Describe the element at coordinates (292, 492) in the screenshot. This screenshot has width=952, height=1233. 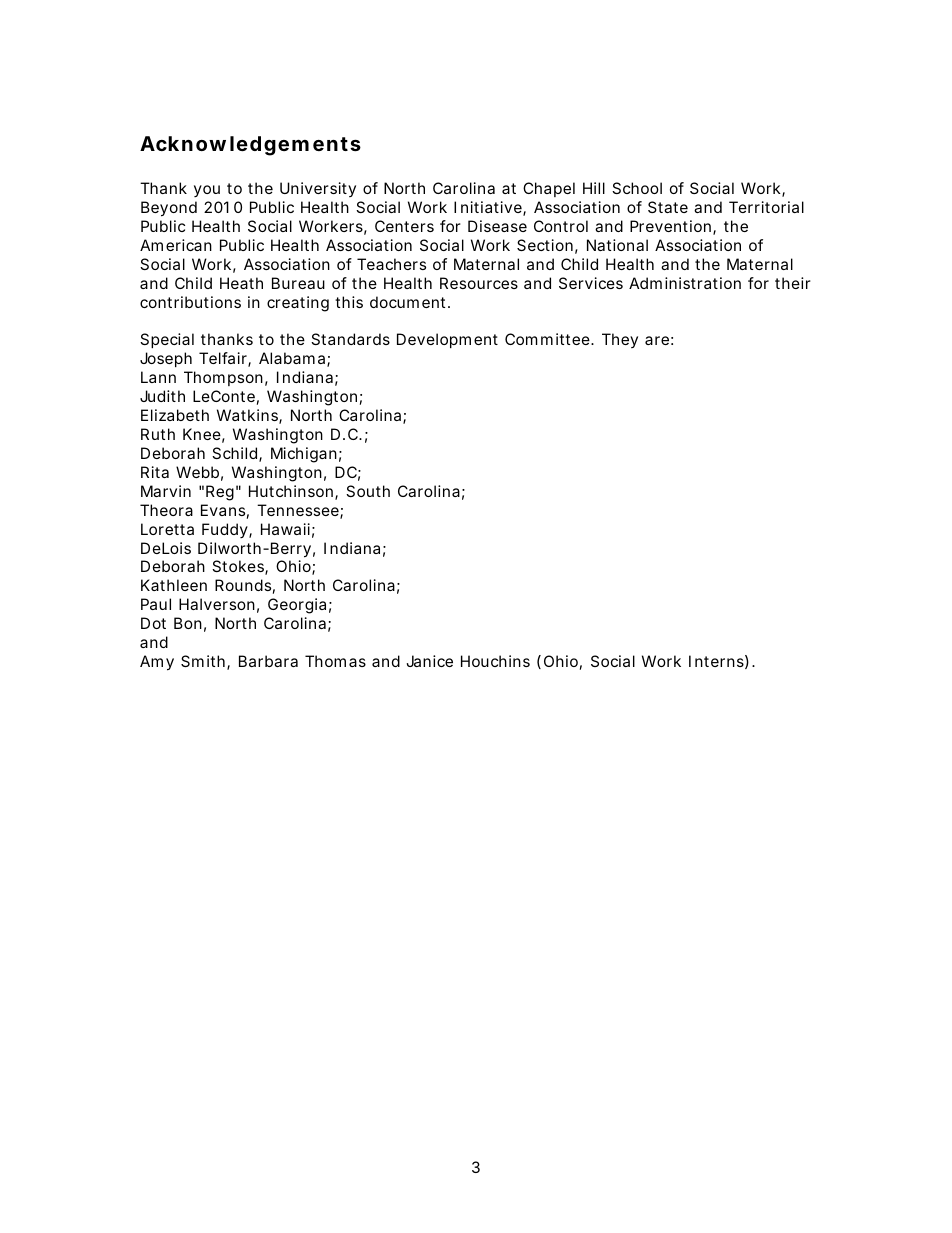
I see `Hutchinson` at that location.
